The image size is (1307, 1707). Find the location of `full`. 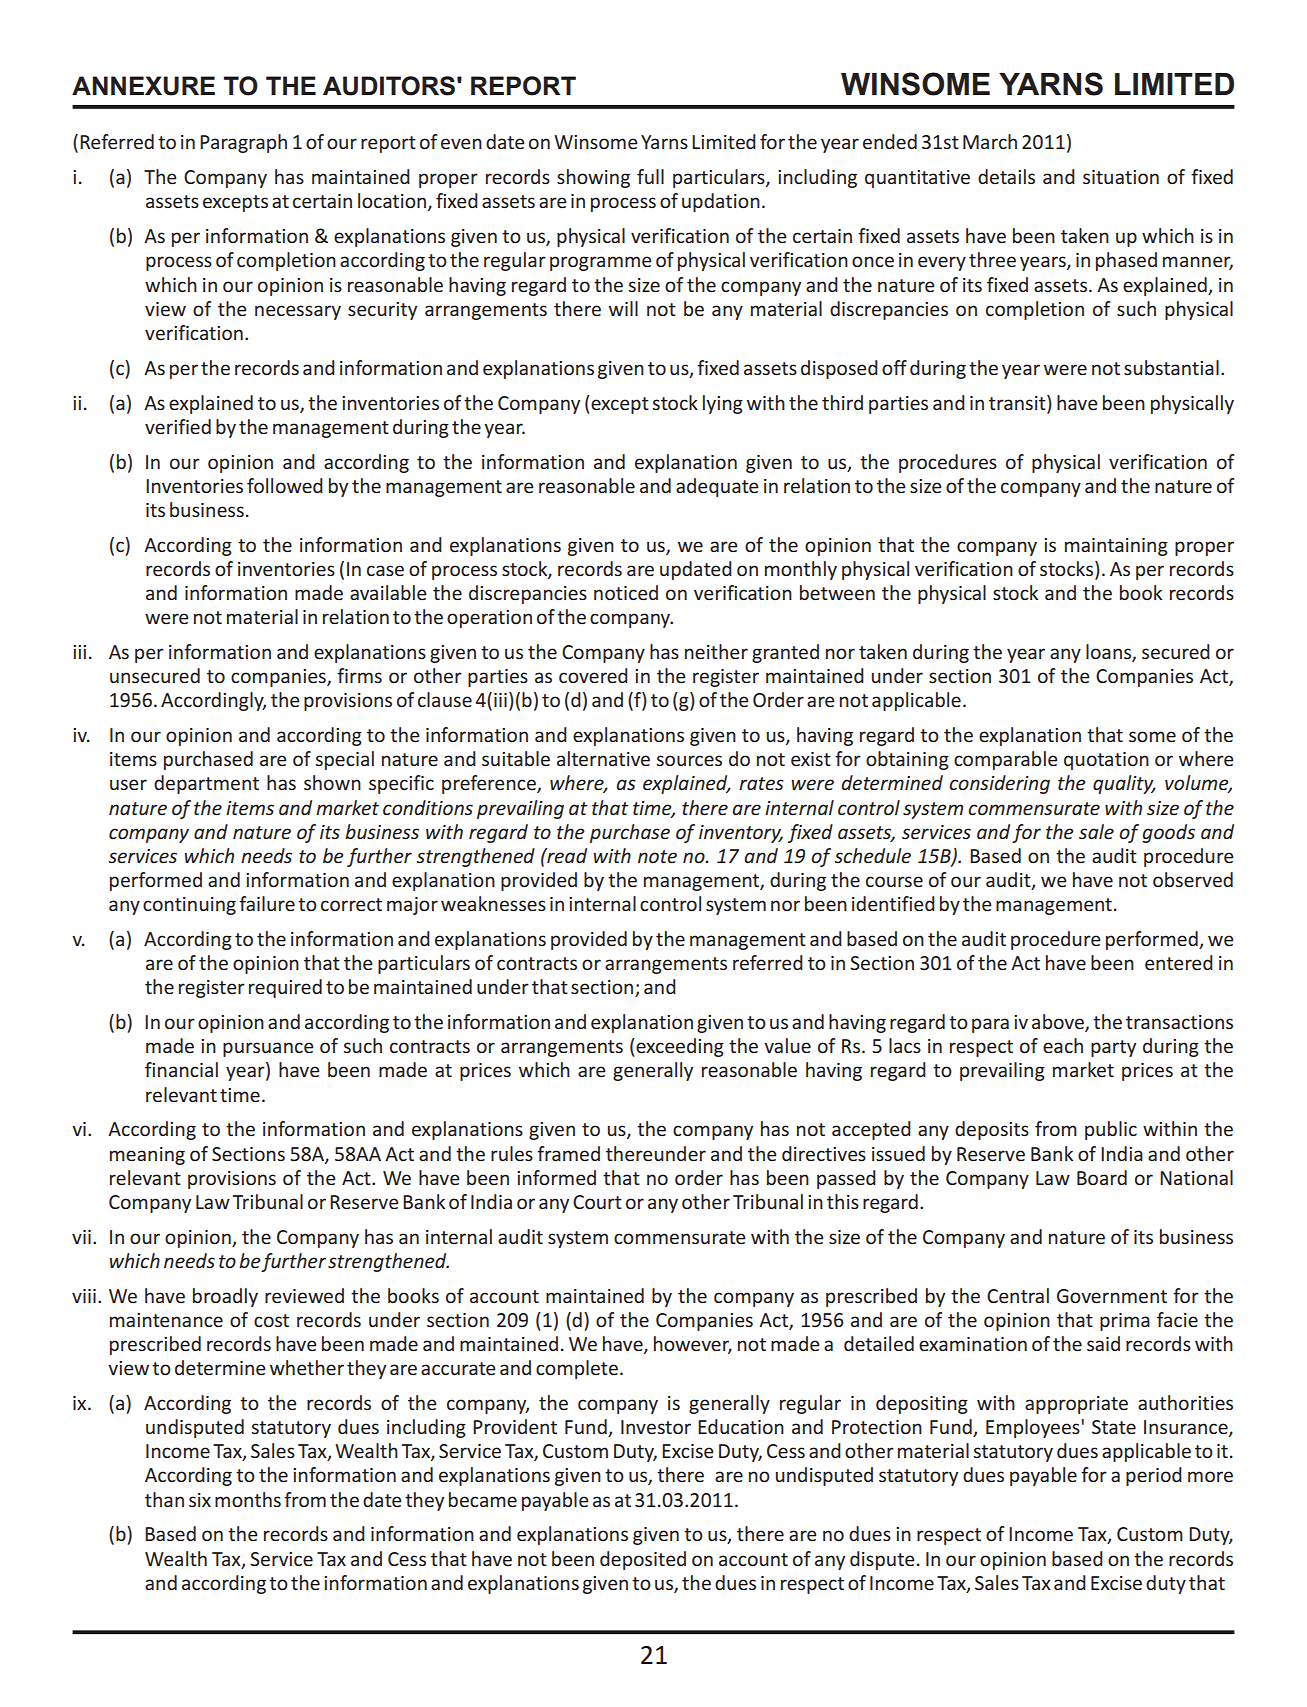

full is located at coordinates (650, 176).
